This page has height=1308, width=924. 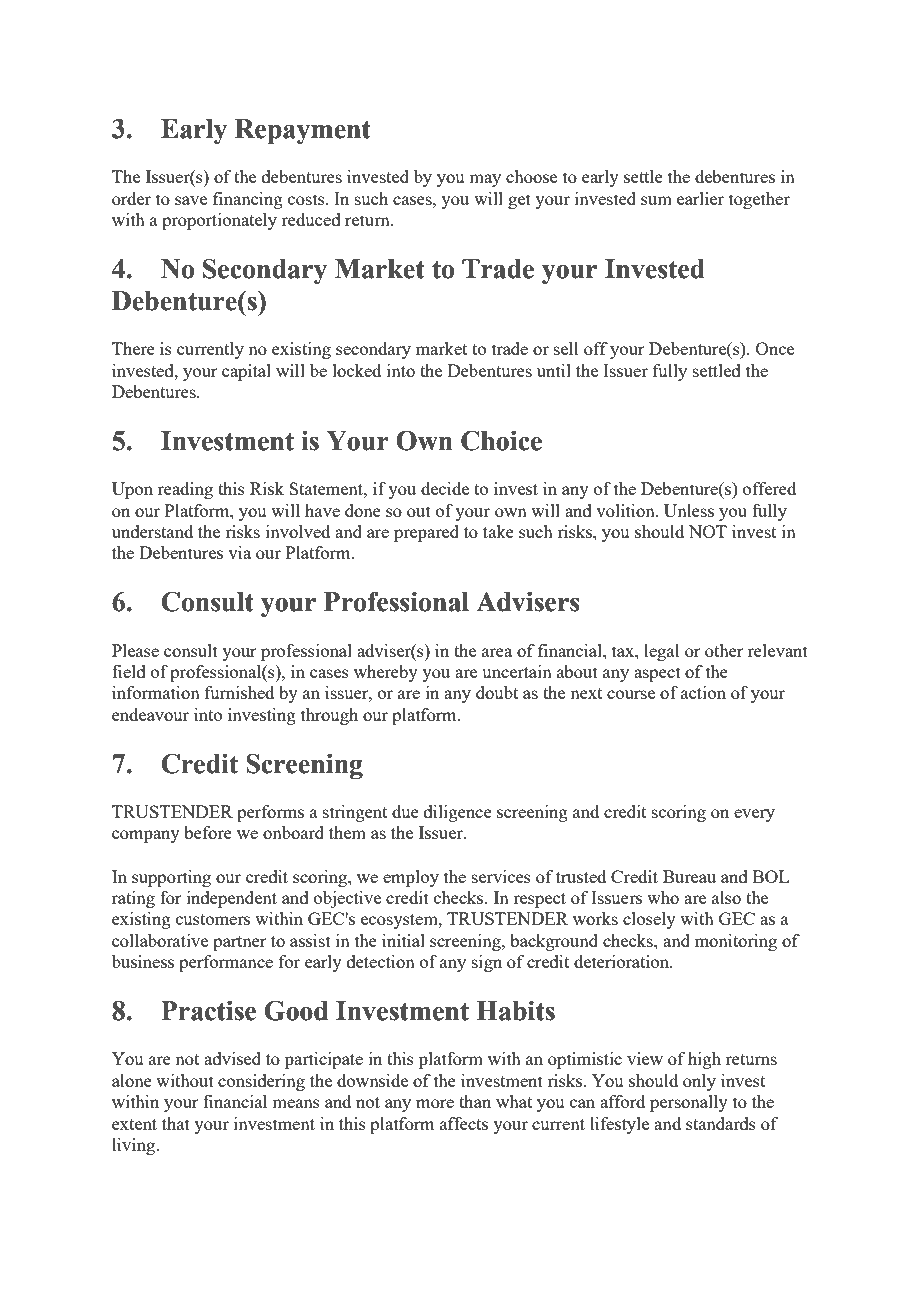 What do you see at coordinates (485, 180) in the page?
I see `may` at bounding box center [485, 180].
